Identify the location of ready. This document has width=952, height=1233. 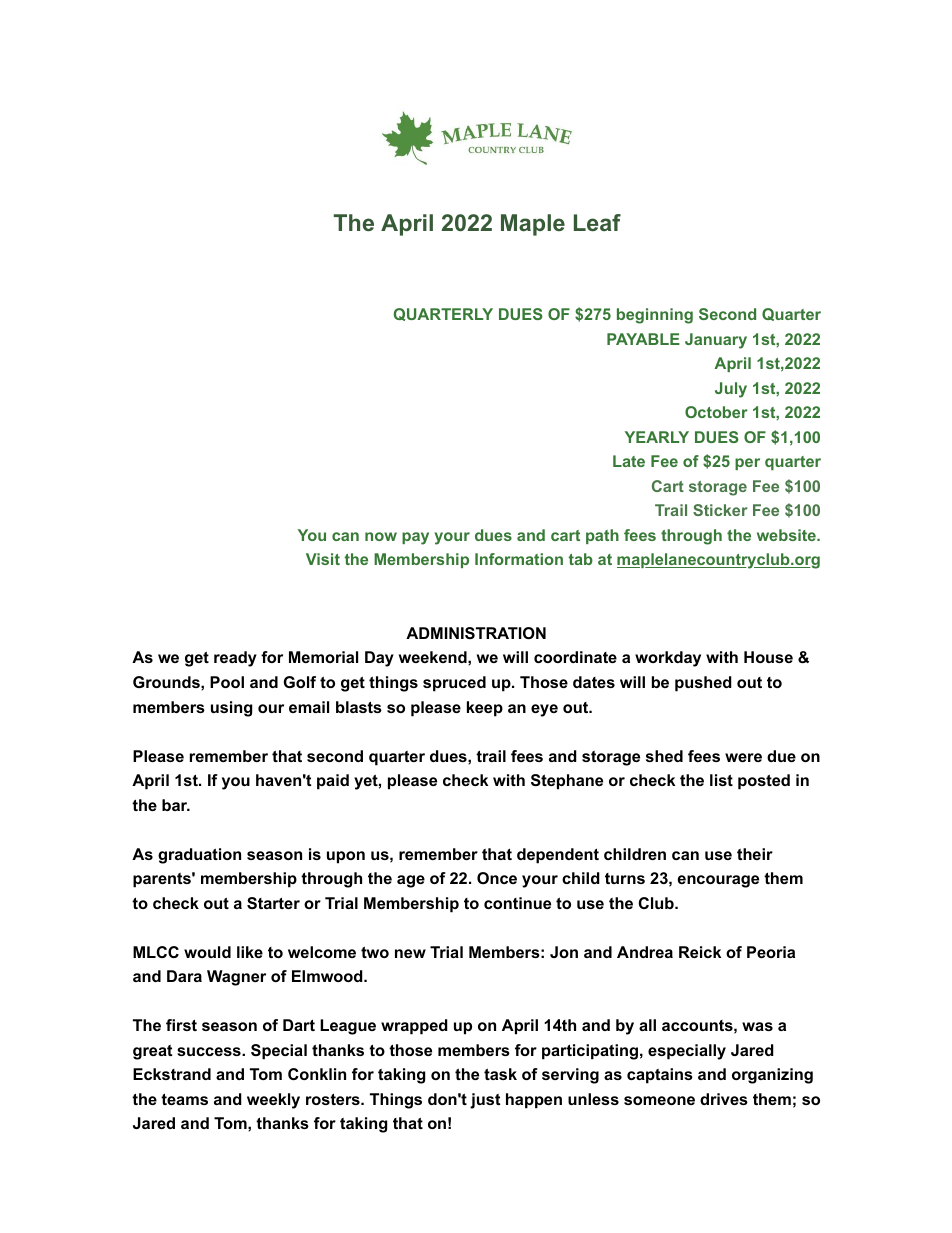
(235, 659).
